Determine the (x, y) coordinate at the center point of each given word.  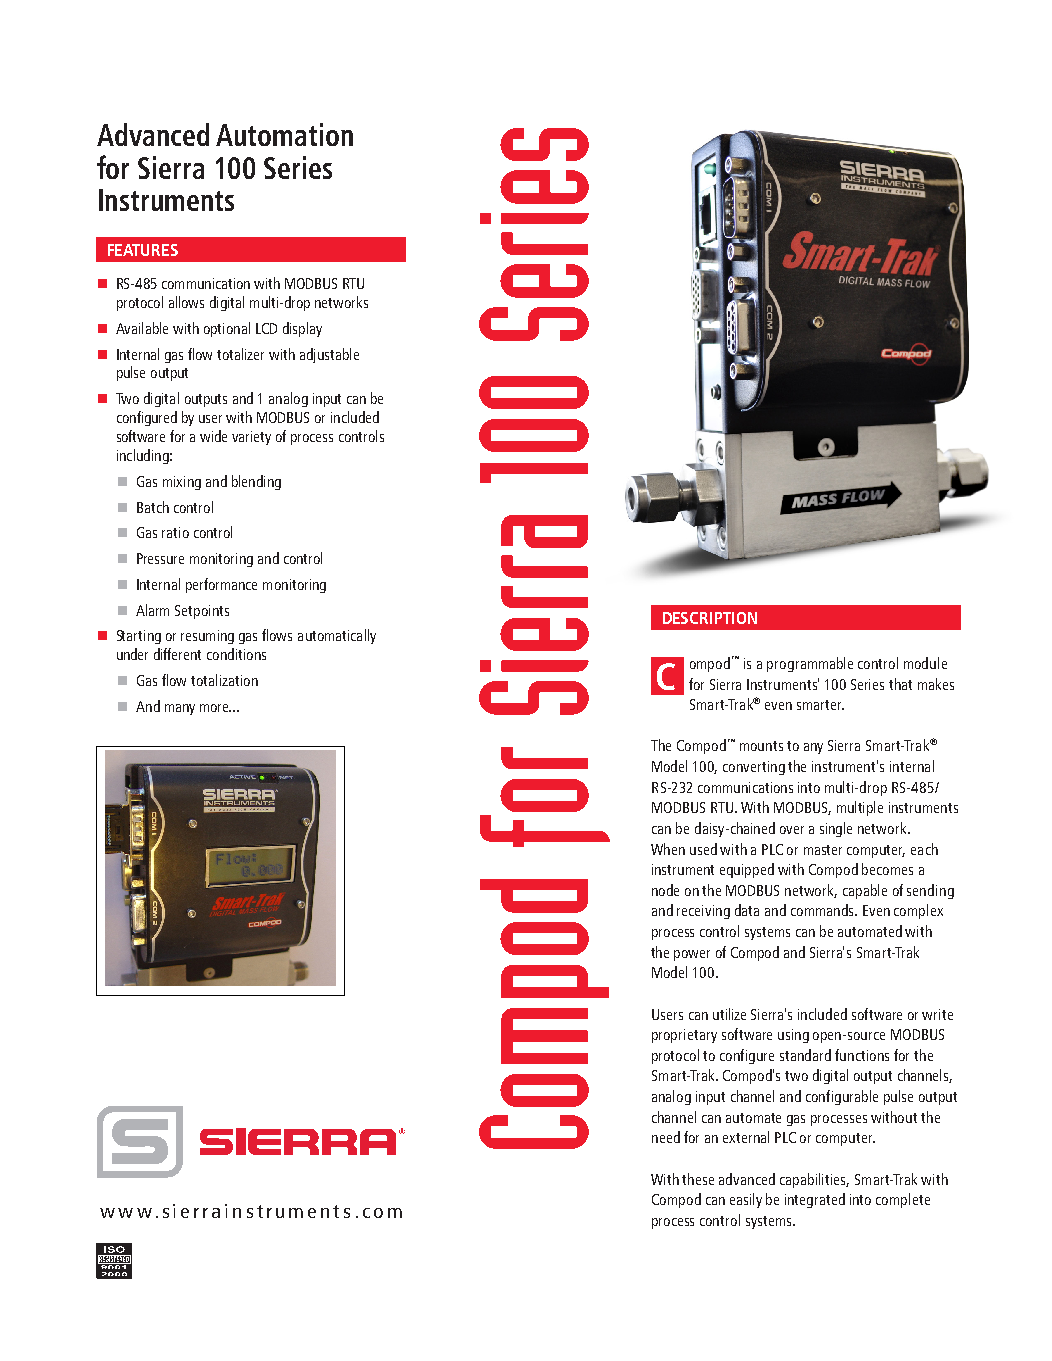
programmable (810, 664)
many (180, 709)
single (836, 829)
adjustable (329, 355)
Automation (284, 134)
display (302, 329)
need (666, 1137)
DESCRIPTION (710, 618)
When (668, 849)
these (698, 1179)
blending (256, 482)
